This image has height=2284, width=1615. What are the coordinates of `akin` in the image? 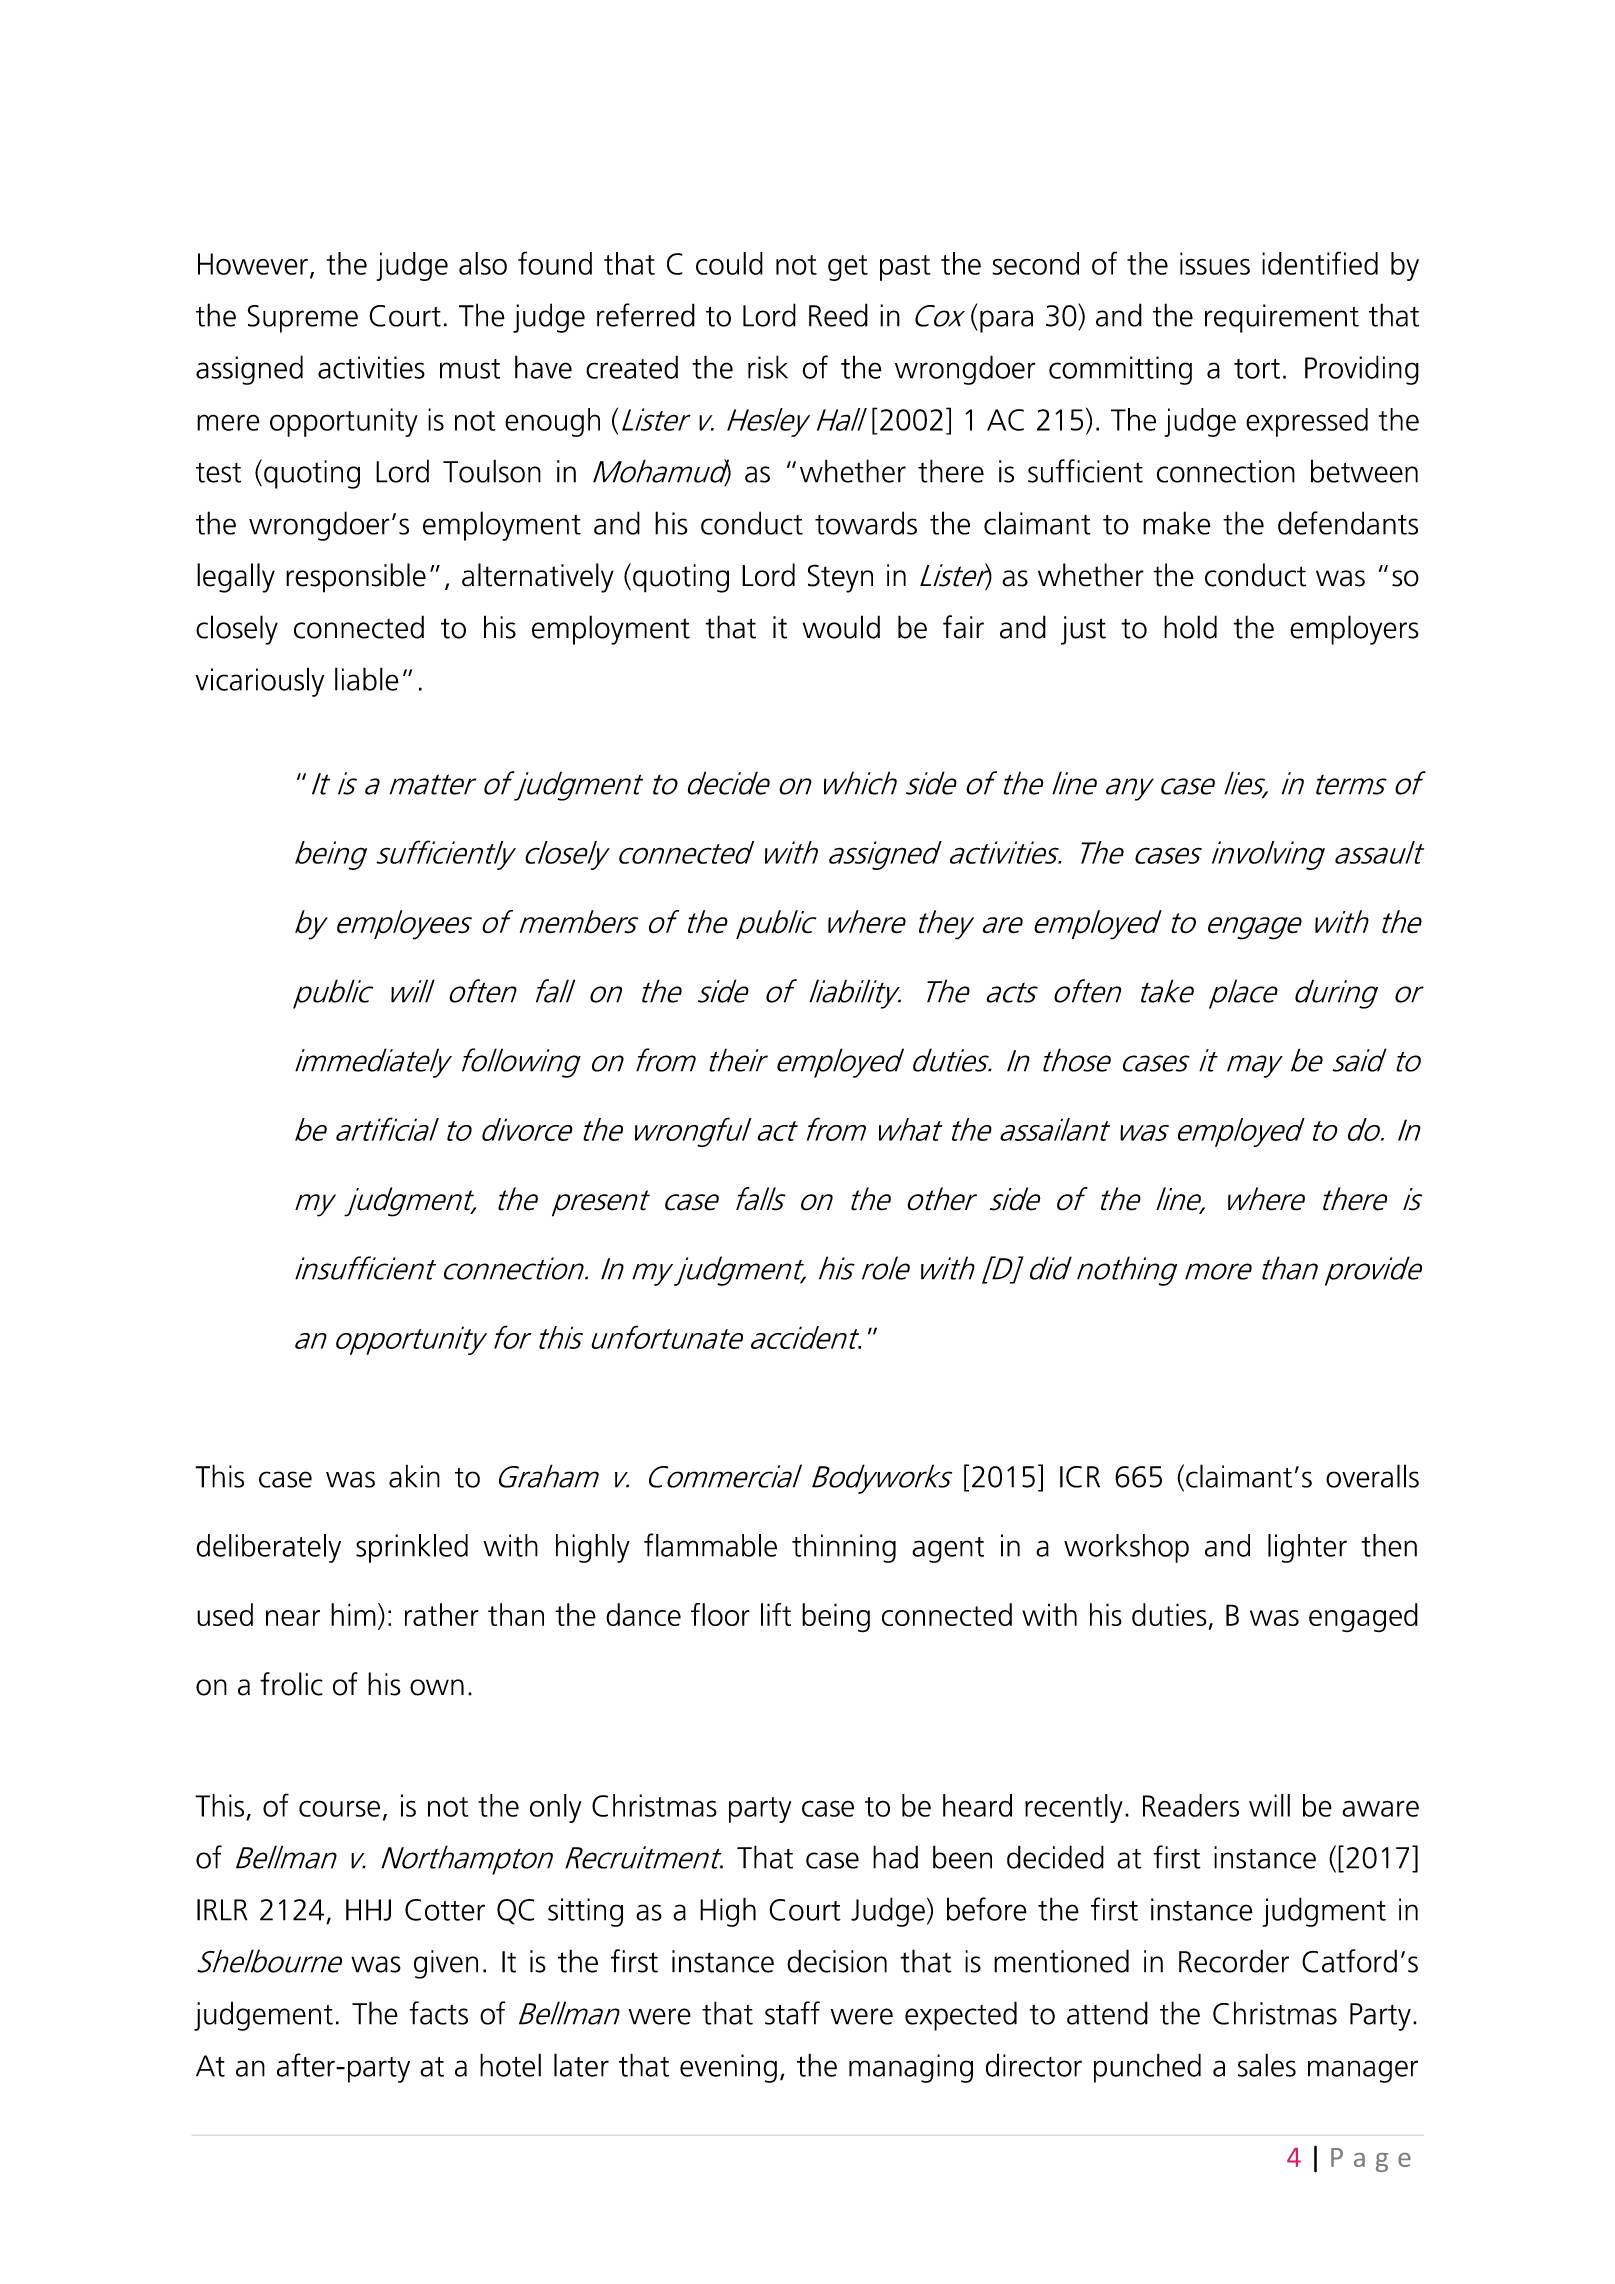 It's located at (414, 1476).
